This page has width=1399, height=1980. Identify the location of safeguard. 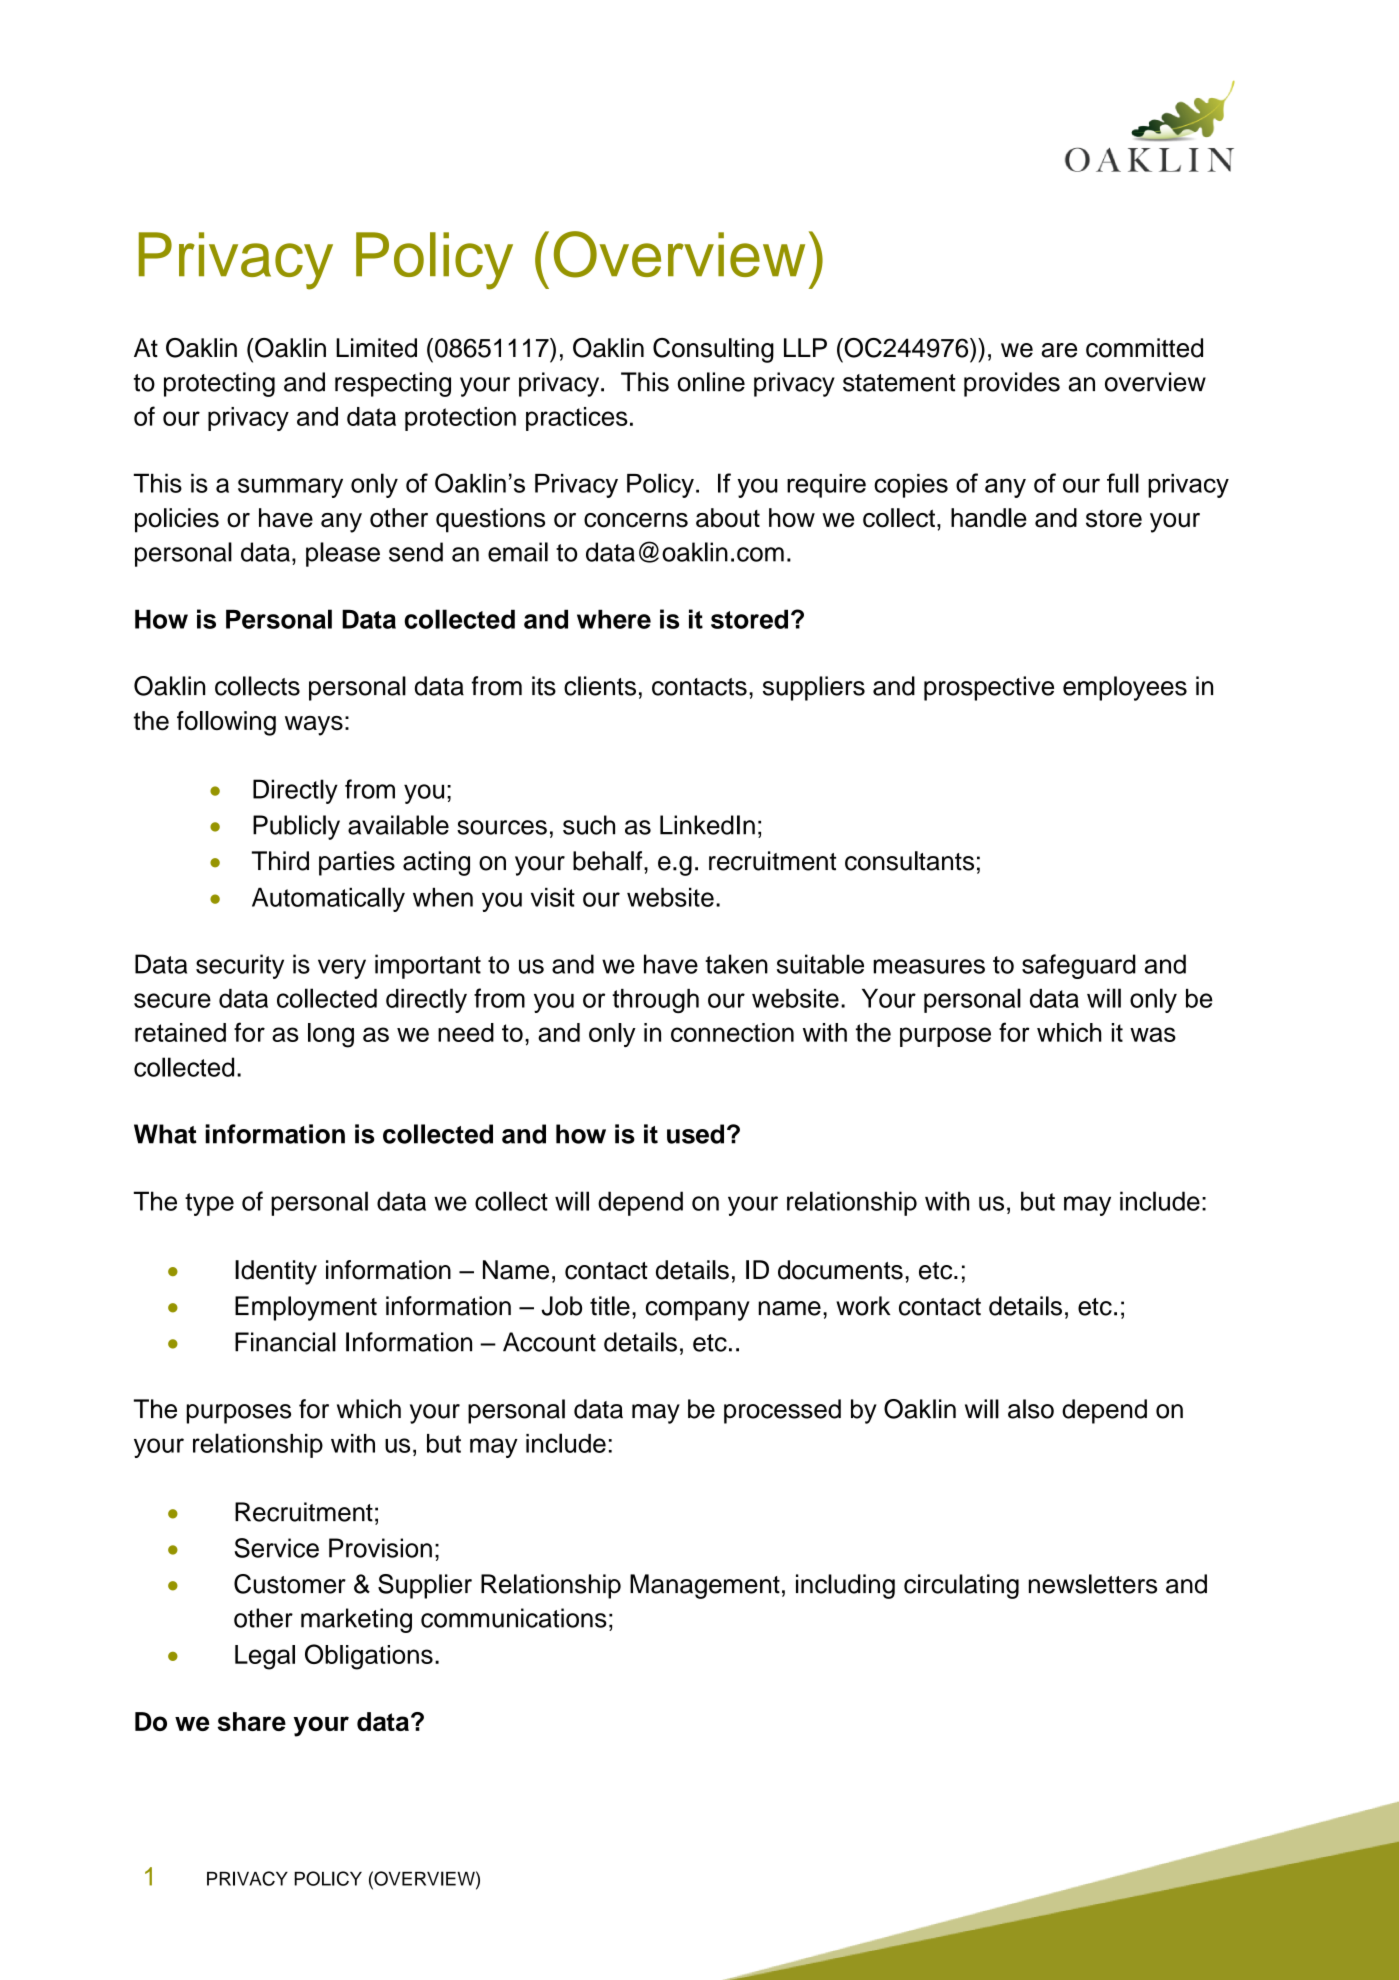
(1079, 966).
